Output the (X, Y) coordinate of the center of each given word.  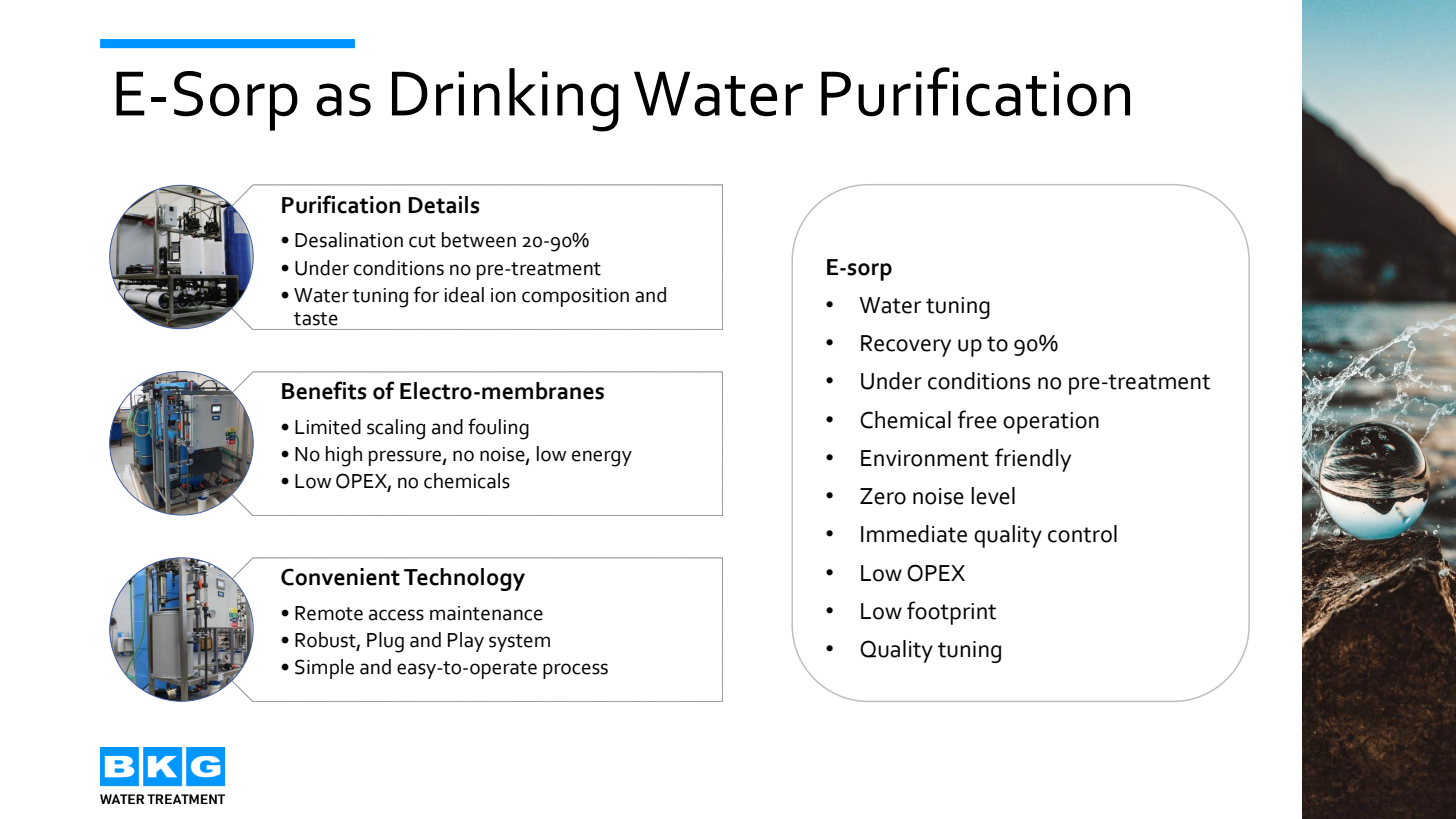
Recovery (906, 346)
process (575, 671)
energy (602, 458)
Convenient (340, 577)
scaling (396, 429)
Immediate (914, 534)
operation (1051, 423)
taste (316, 319)
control (1082, 534)
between (479, 240)
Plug (385, 642)
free (977, 419)
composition (575, 297)
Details (443, 205)
